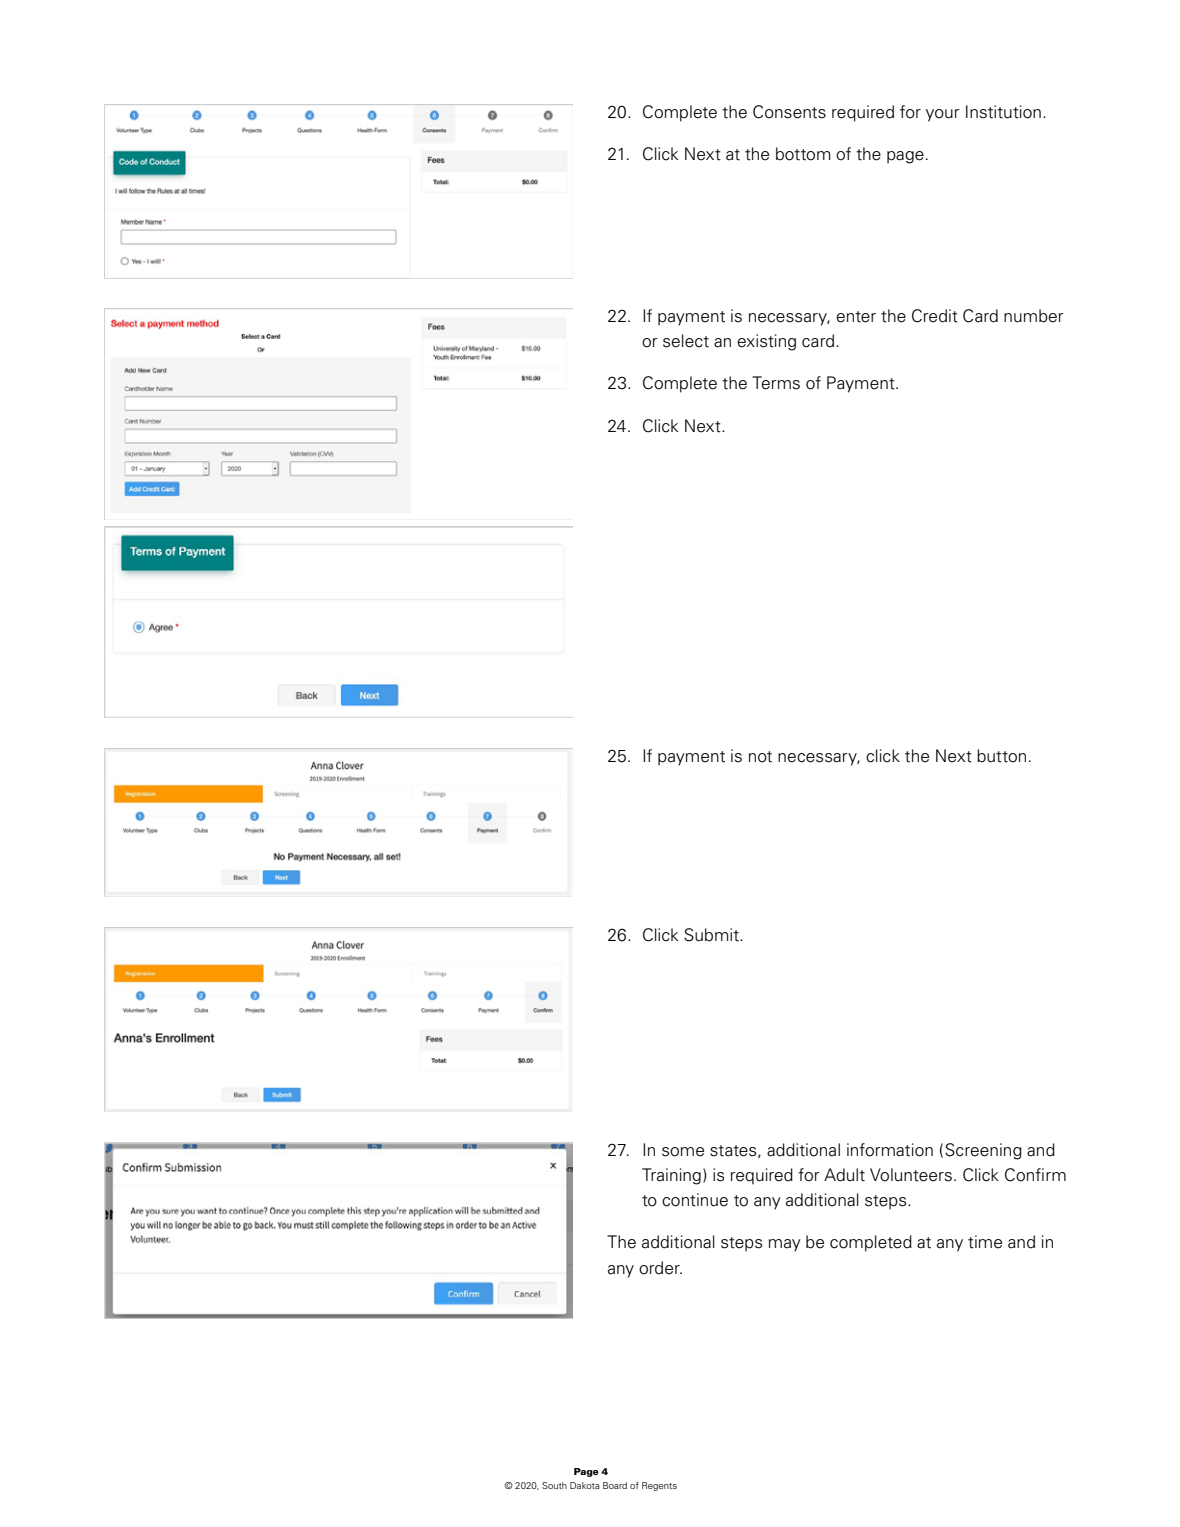 The height and width of the screenshot is (1527, 1180). What do you see at coordinates (844, 1175) in the screenshot?
I see `Adult` at bounding box center [844, 1175].
